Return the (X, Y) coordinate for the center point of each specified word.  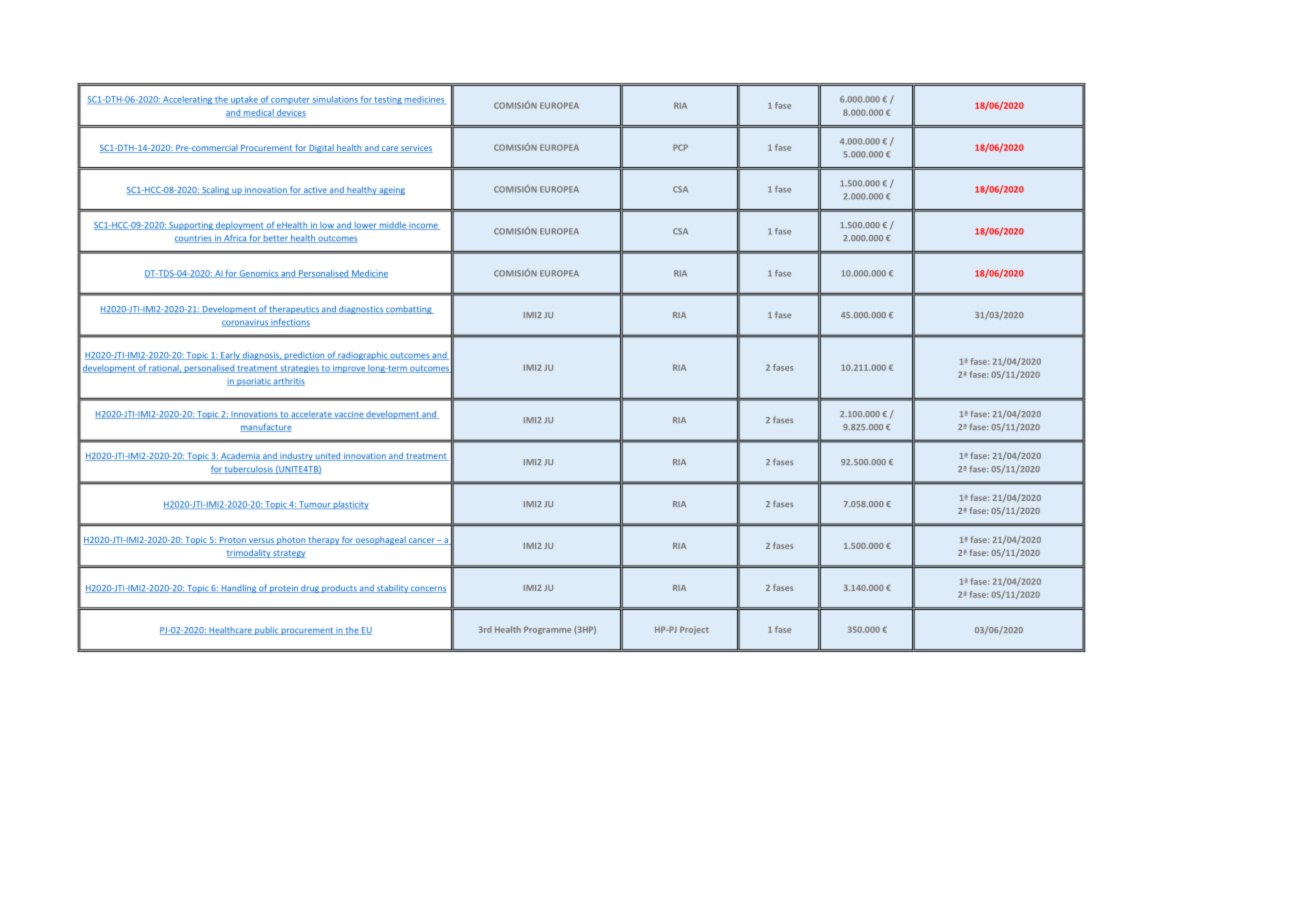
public (267, 631)
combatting (409, 310)
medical (258, 113)
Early (230, 355)
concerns (428, 589)
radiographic (363, 355)
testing (388, 100)
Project (694, 630)
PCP (680, 147)
